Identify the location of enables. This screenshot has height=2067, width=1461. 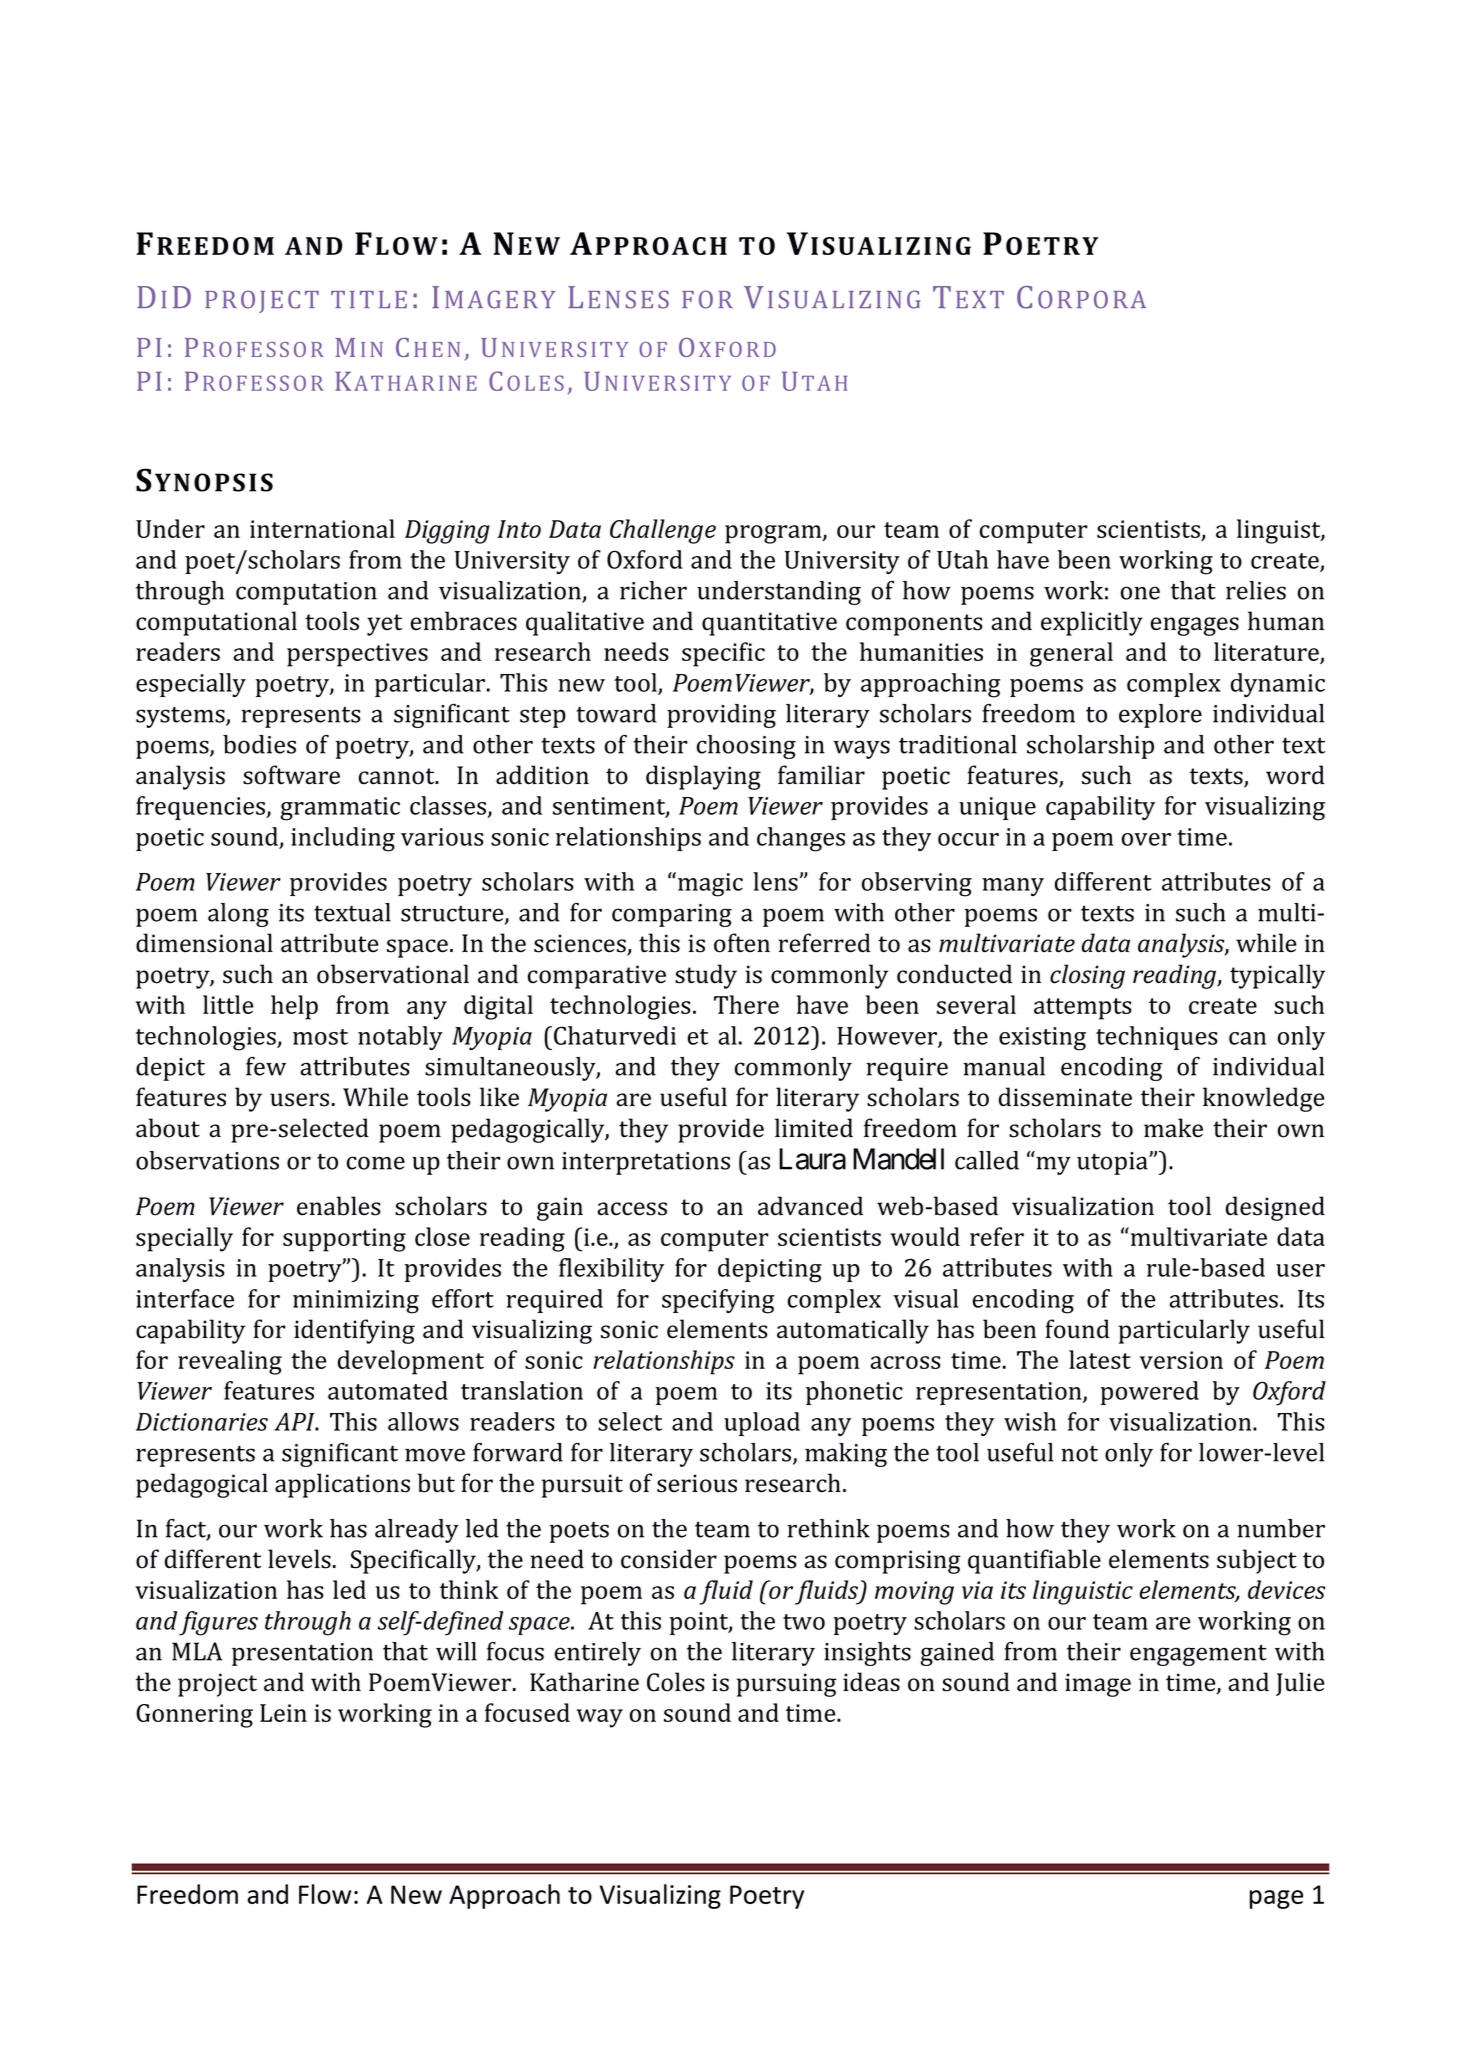
(339, 1206).
